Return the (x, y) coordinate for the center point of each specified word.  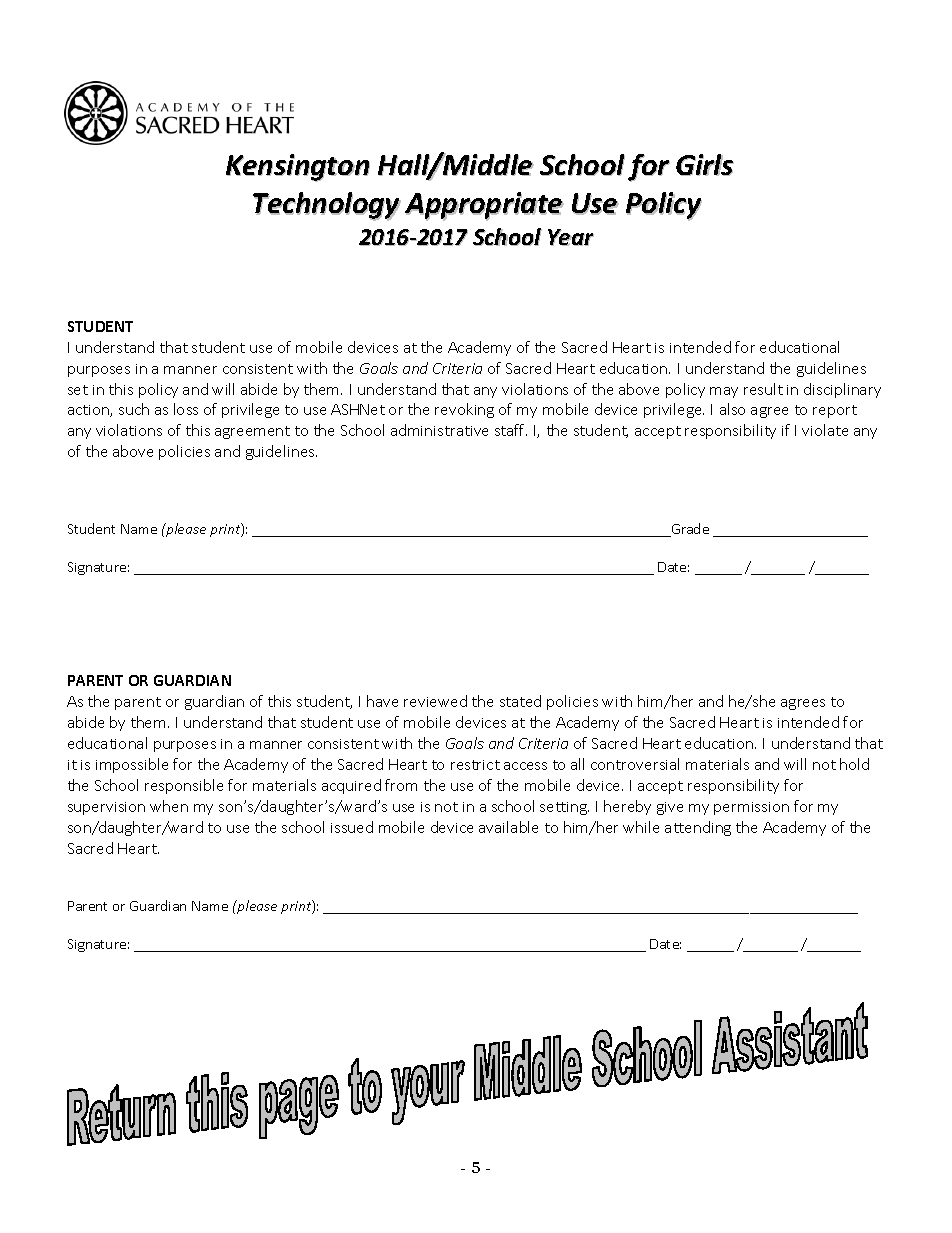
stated (520, 701)
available (508, 827)
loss (186, 409)
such (134, 409)
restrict (475, 765)
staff (511, 430)
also (732, 409)
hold (854, 764)
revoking (464, 410)
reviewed (435, 701)
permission (751, 808)
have (382, 701)
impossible (132, 765)
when (169, 806)
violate (825, 430)
